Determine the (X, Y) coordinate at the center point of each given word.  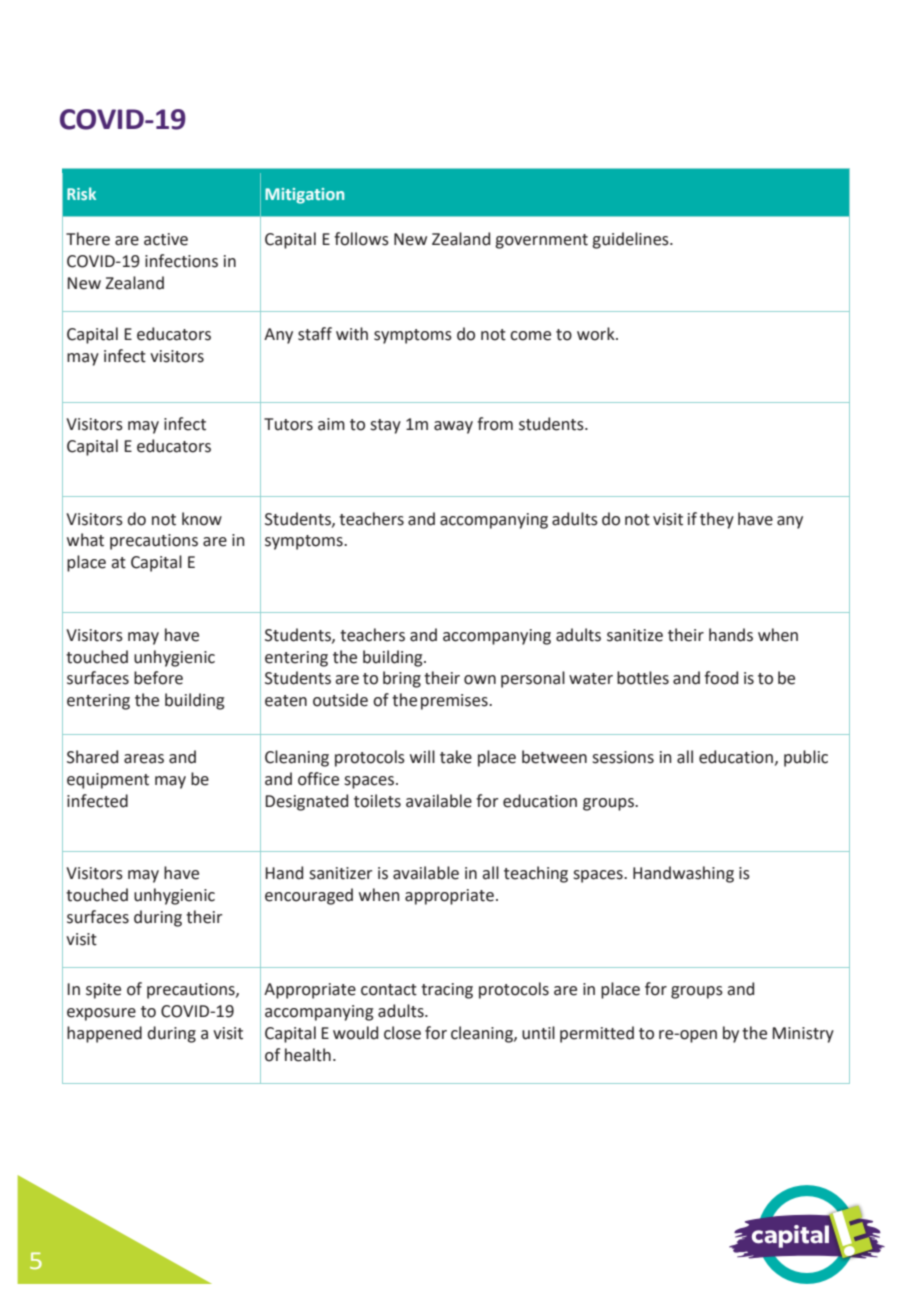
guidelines (631, 240)
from (495, 424)
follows (361, 239)
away (453, 427)
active (166, 239)
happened (104, 1034)
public (806, 758)
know (202, 519)
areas (144, 759)
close (402, 1033)
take (456, 757)
